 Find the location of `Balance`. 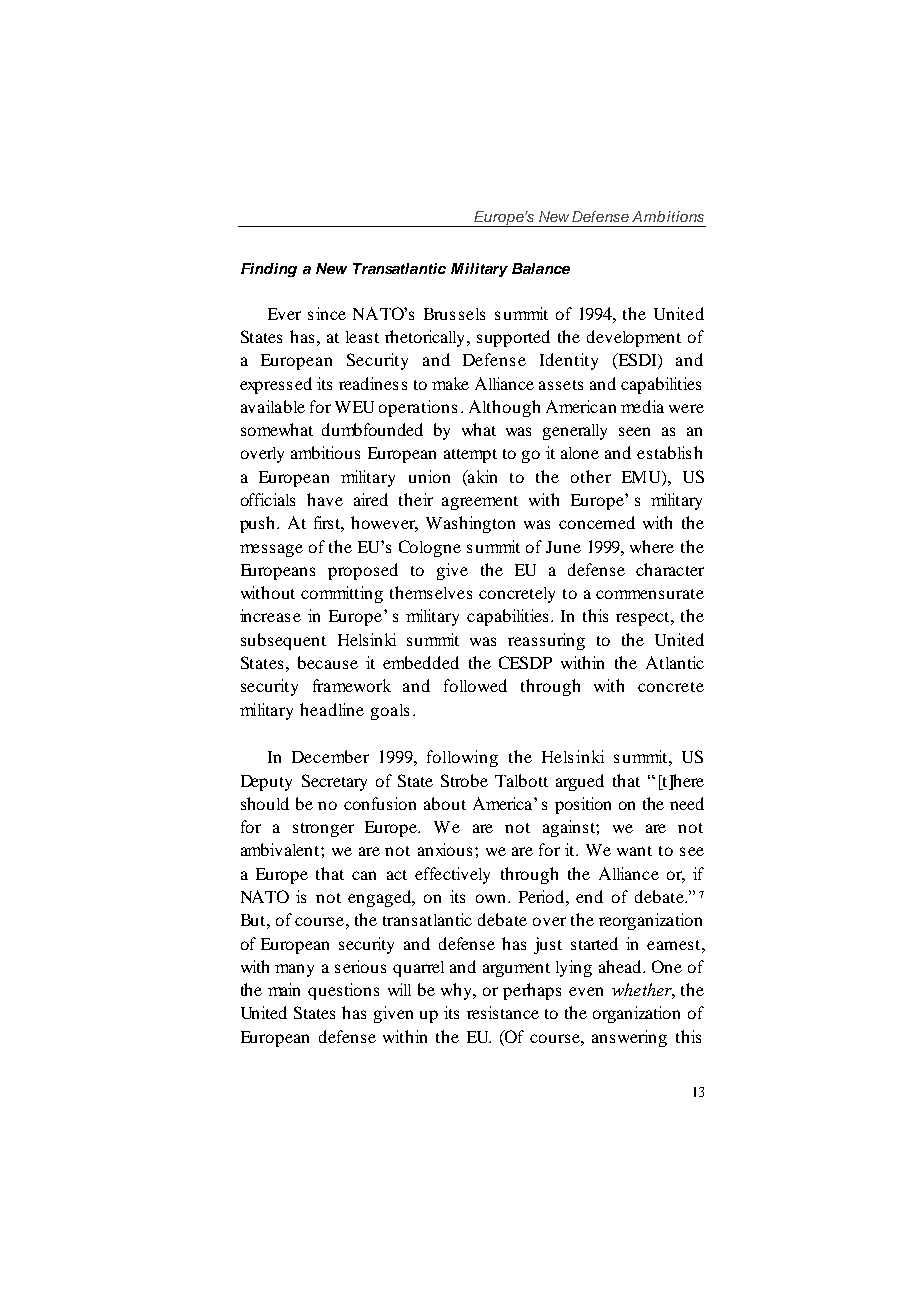

Balance is located at coordinates (541, 268).
